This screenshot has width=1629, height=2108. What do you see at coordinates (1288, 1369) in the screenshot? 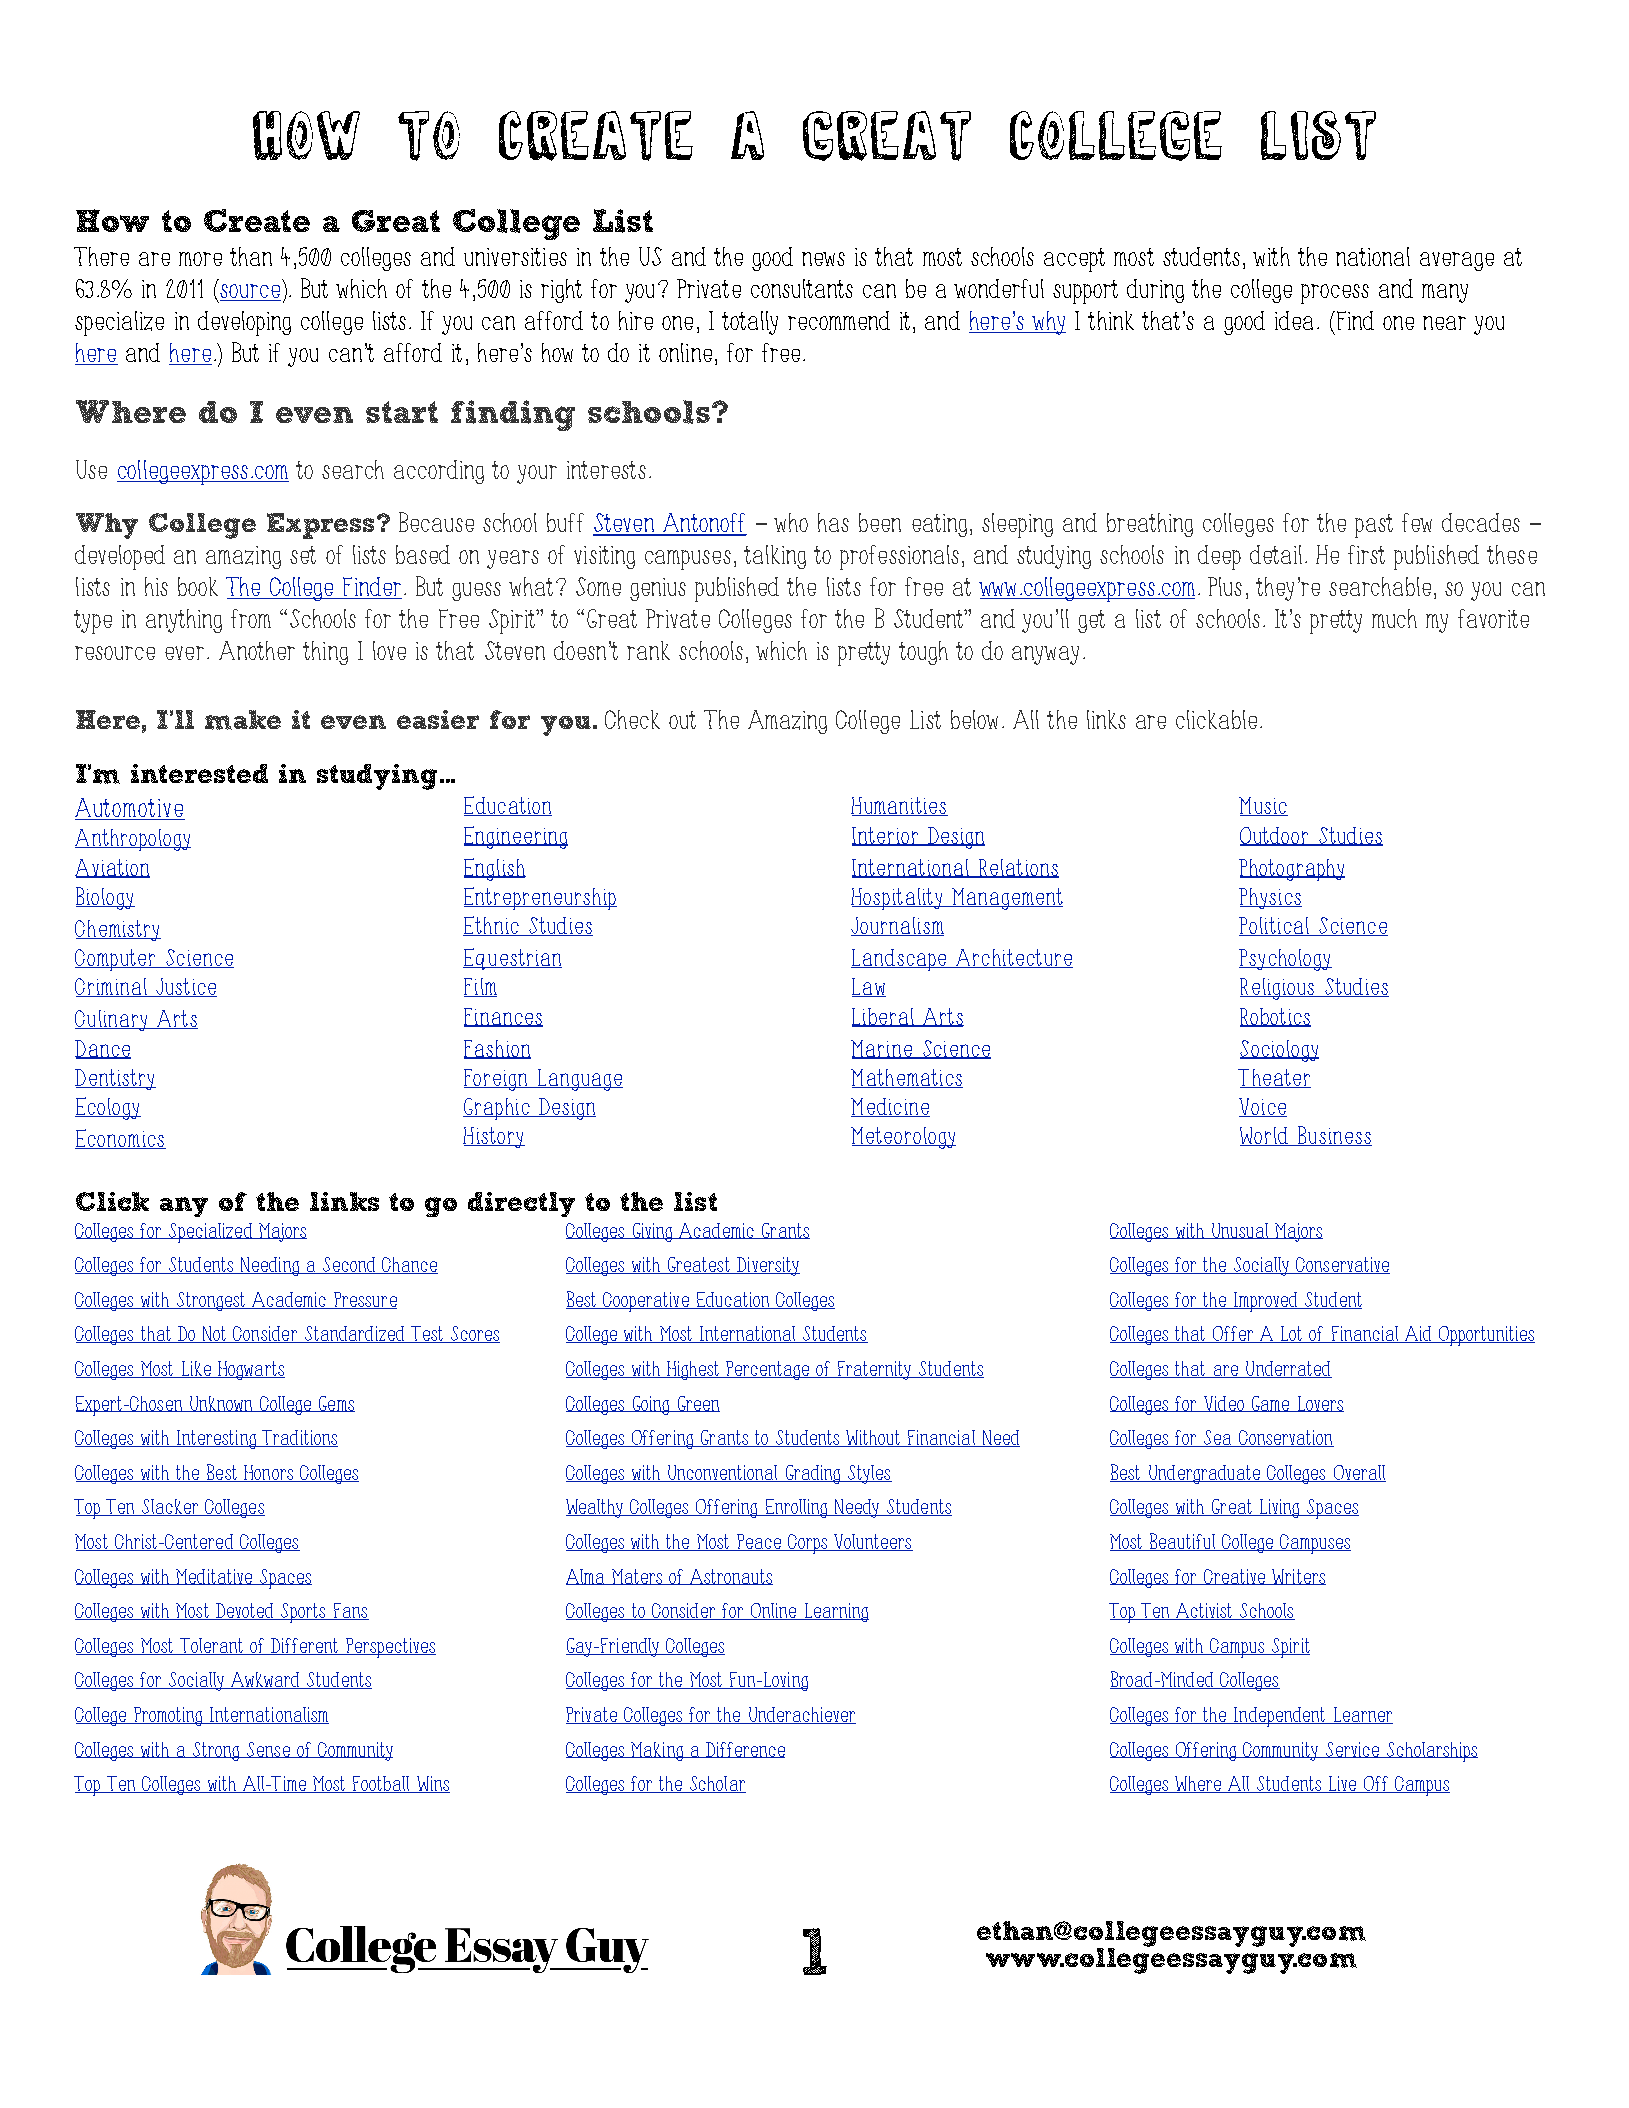
I see `Underrated` at bounding box center [1288, 1369].
